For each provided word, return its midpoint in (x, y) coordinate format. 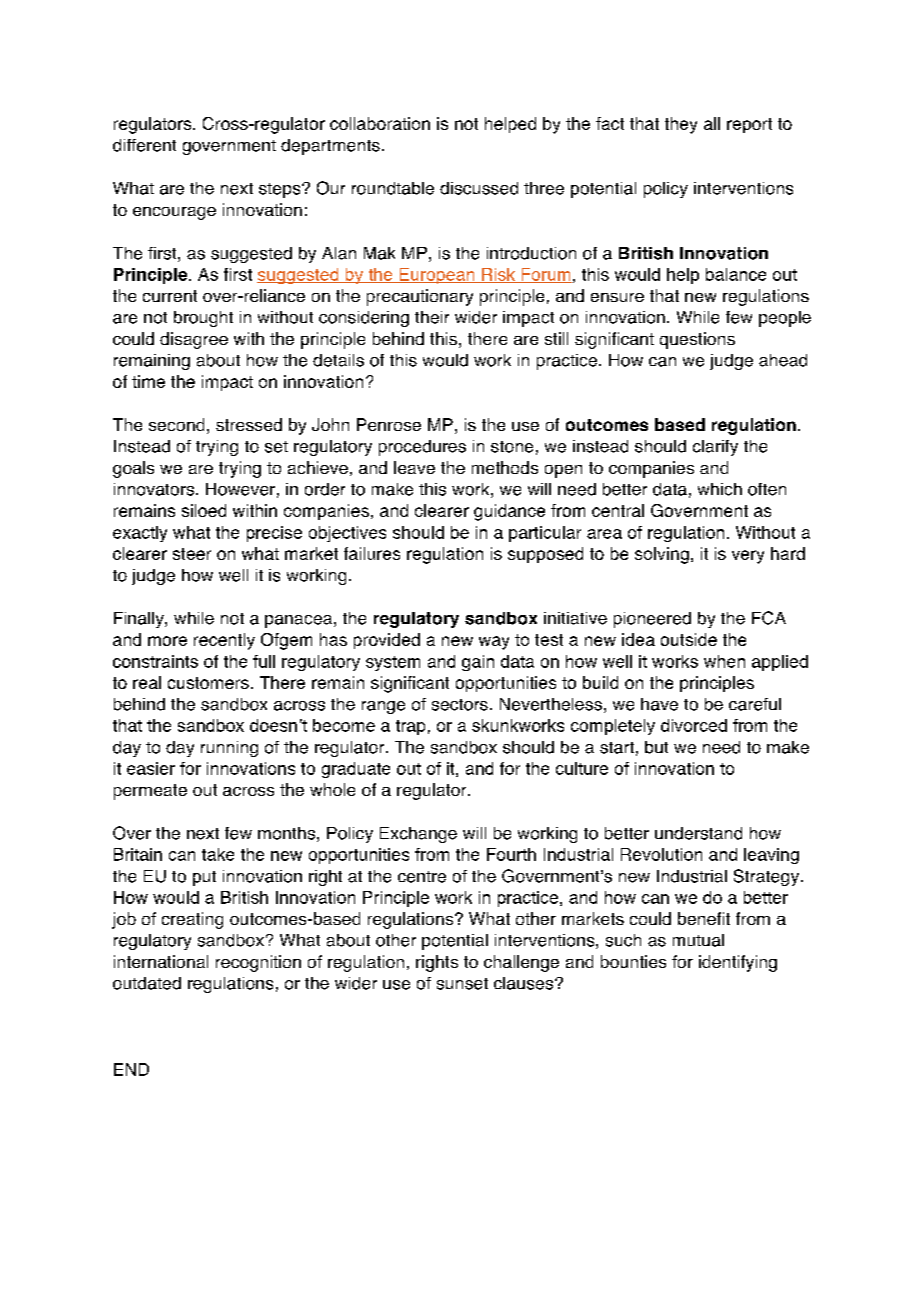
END (131, 1069)
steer (192, 554)
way (494, 643)
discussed (479, 188)
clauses (525, 983)
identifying (738, 963)
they (681, 125)
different (144, 145)
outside (689, 639)
